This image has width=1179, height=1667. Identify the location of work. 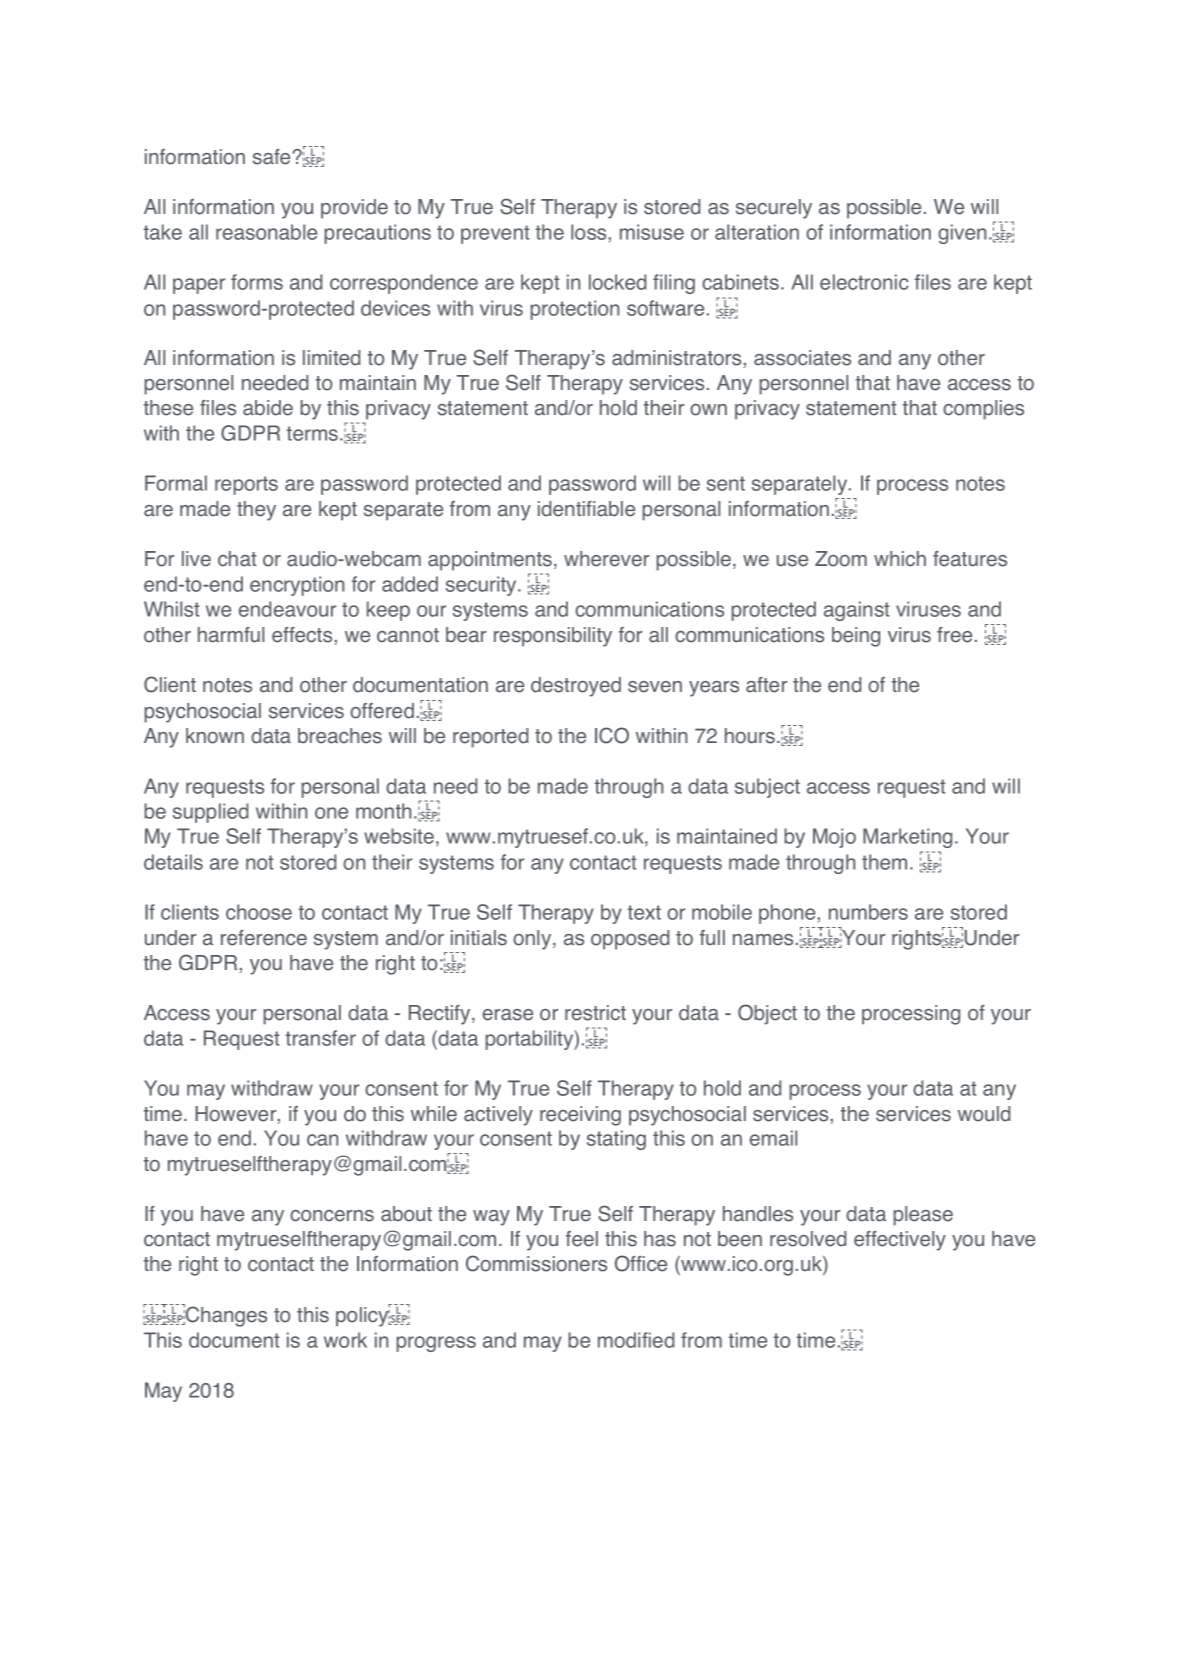
(345, 1340).
